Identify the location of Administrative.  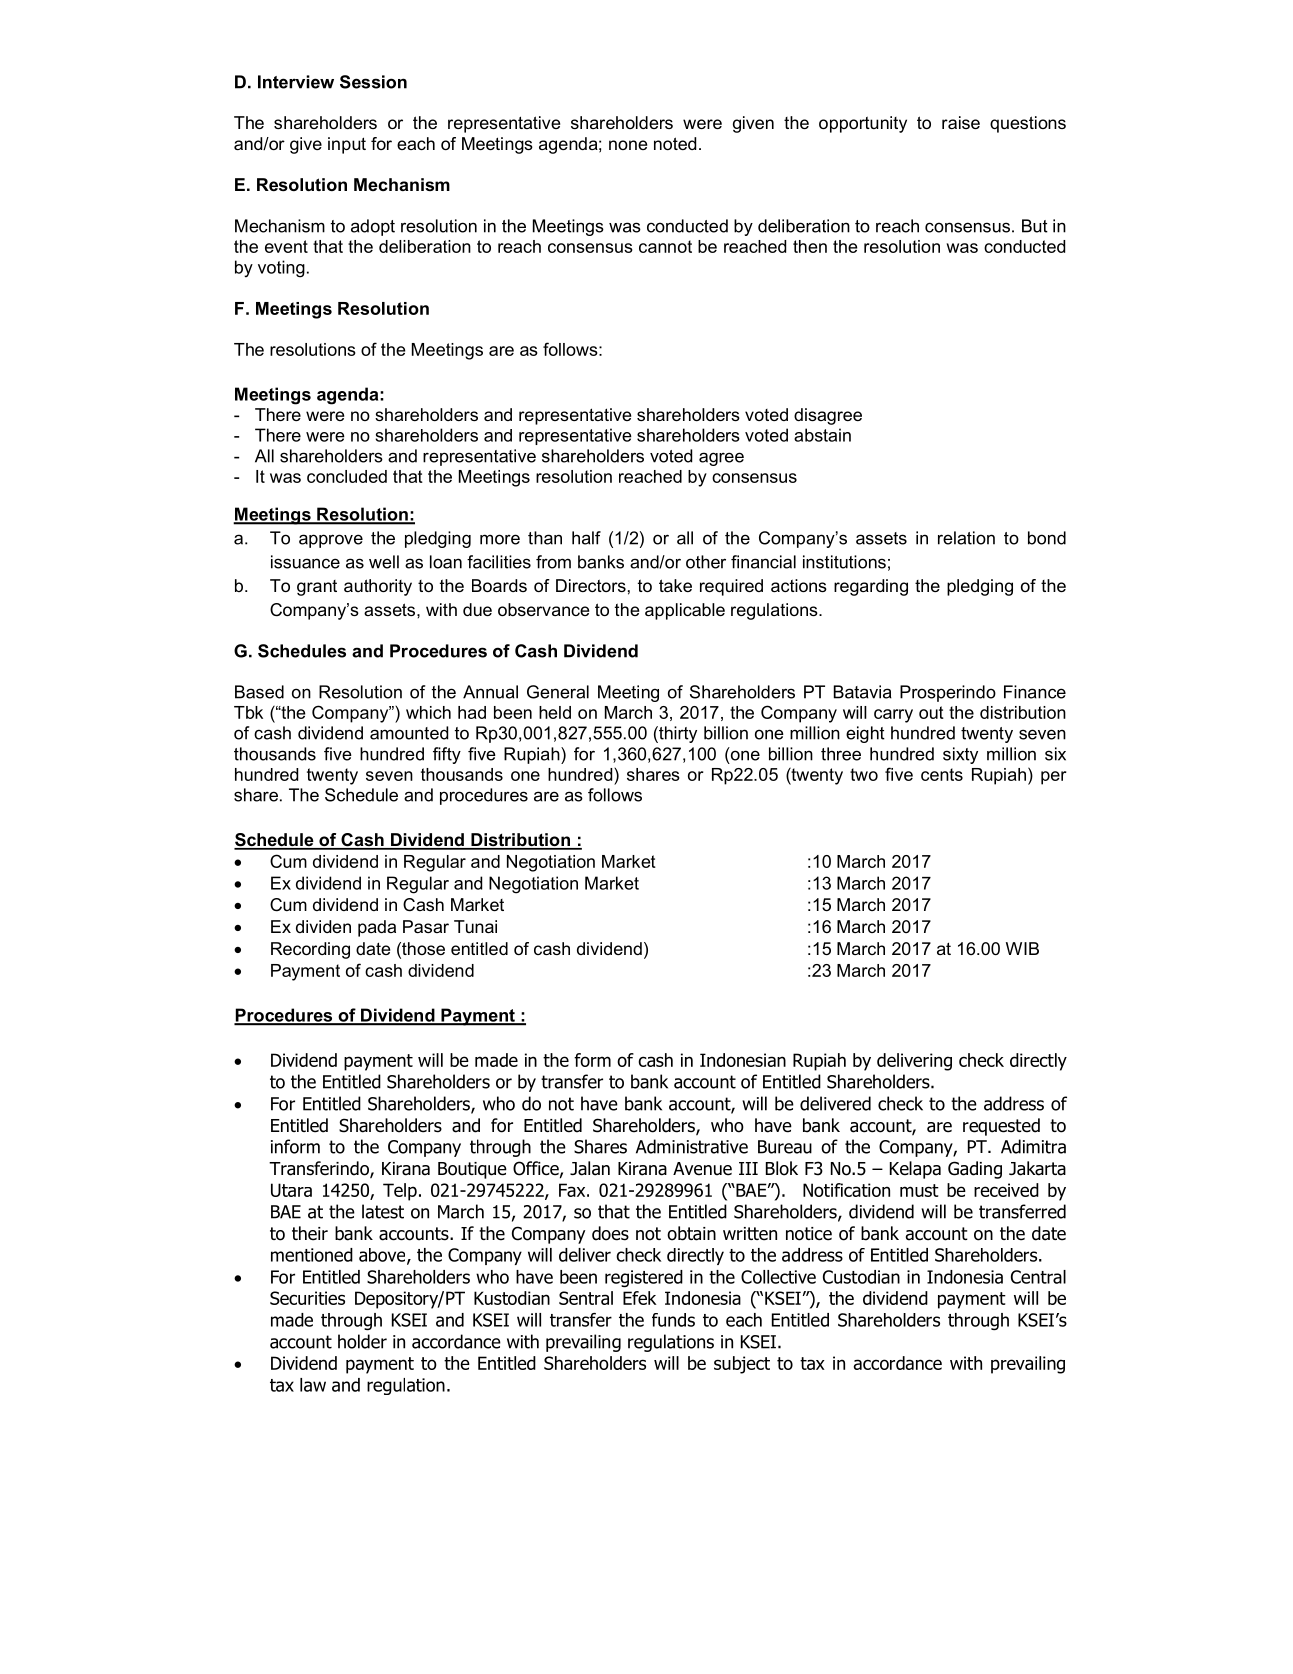
(692, 1146).
